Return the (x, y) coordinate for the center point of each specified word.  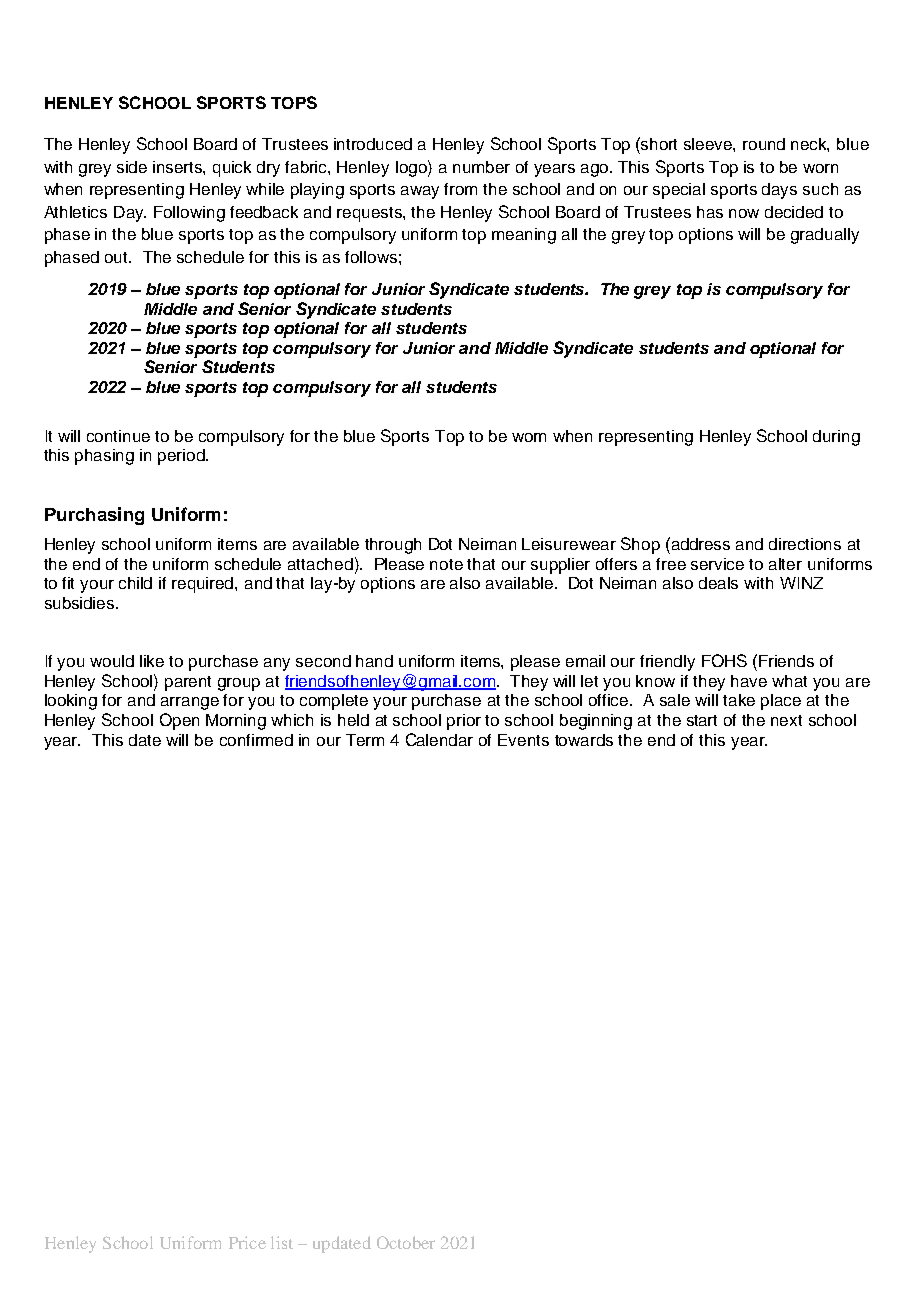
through (393, 546)
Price (247, 1242)
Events (523, 740)
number (481, 167)
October (406, 1242)
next (786, 720)
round (764, 144)
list (282, 1242)
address (699, 543)
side (132, 167)
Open (179, 721)
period (182, 457)
